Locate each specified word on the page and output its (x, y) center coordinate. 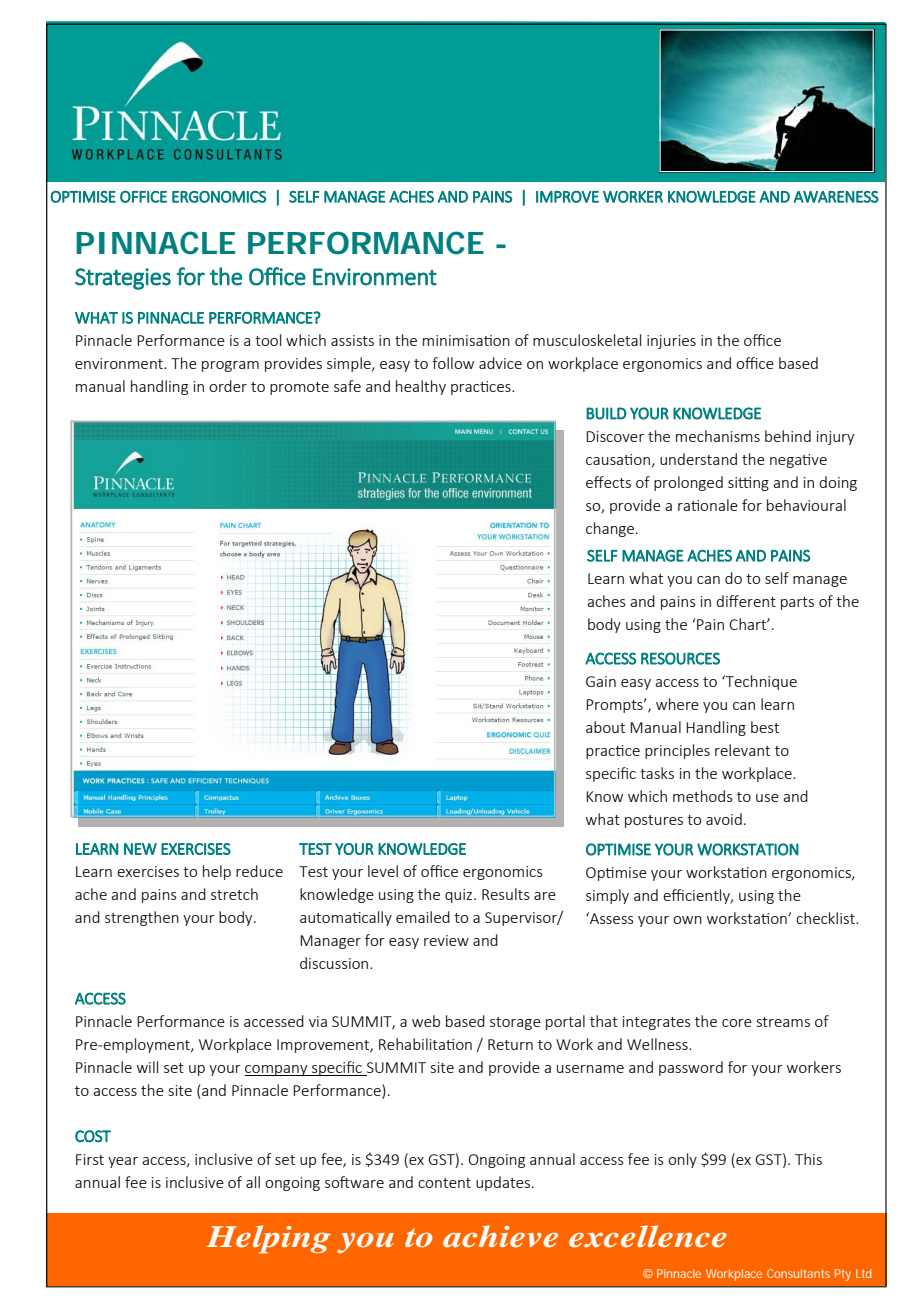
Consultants (798, 1273)
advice (500, 363)
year (123, 1162)
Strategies (123, 279)
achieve (500, 1236)
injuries (671, 342)
